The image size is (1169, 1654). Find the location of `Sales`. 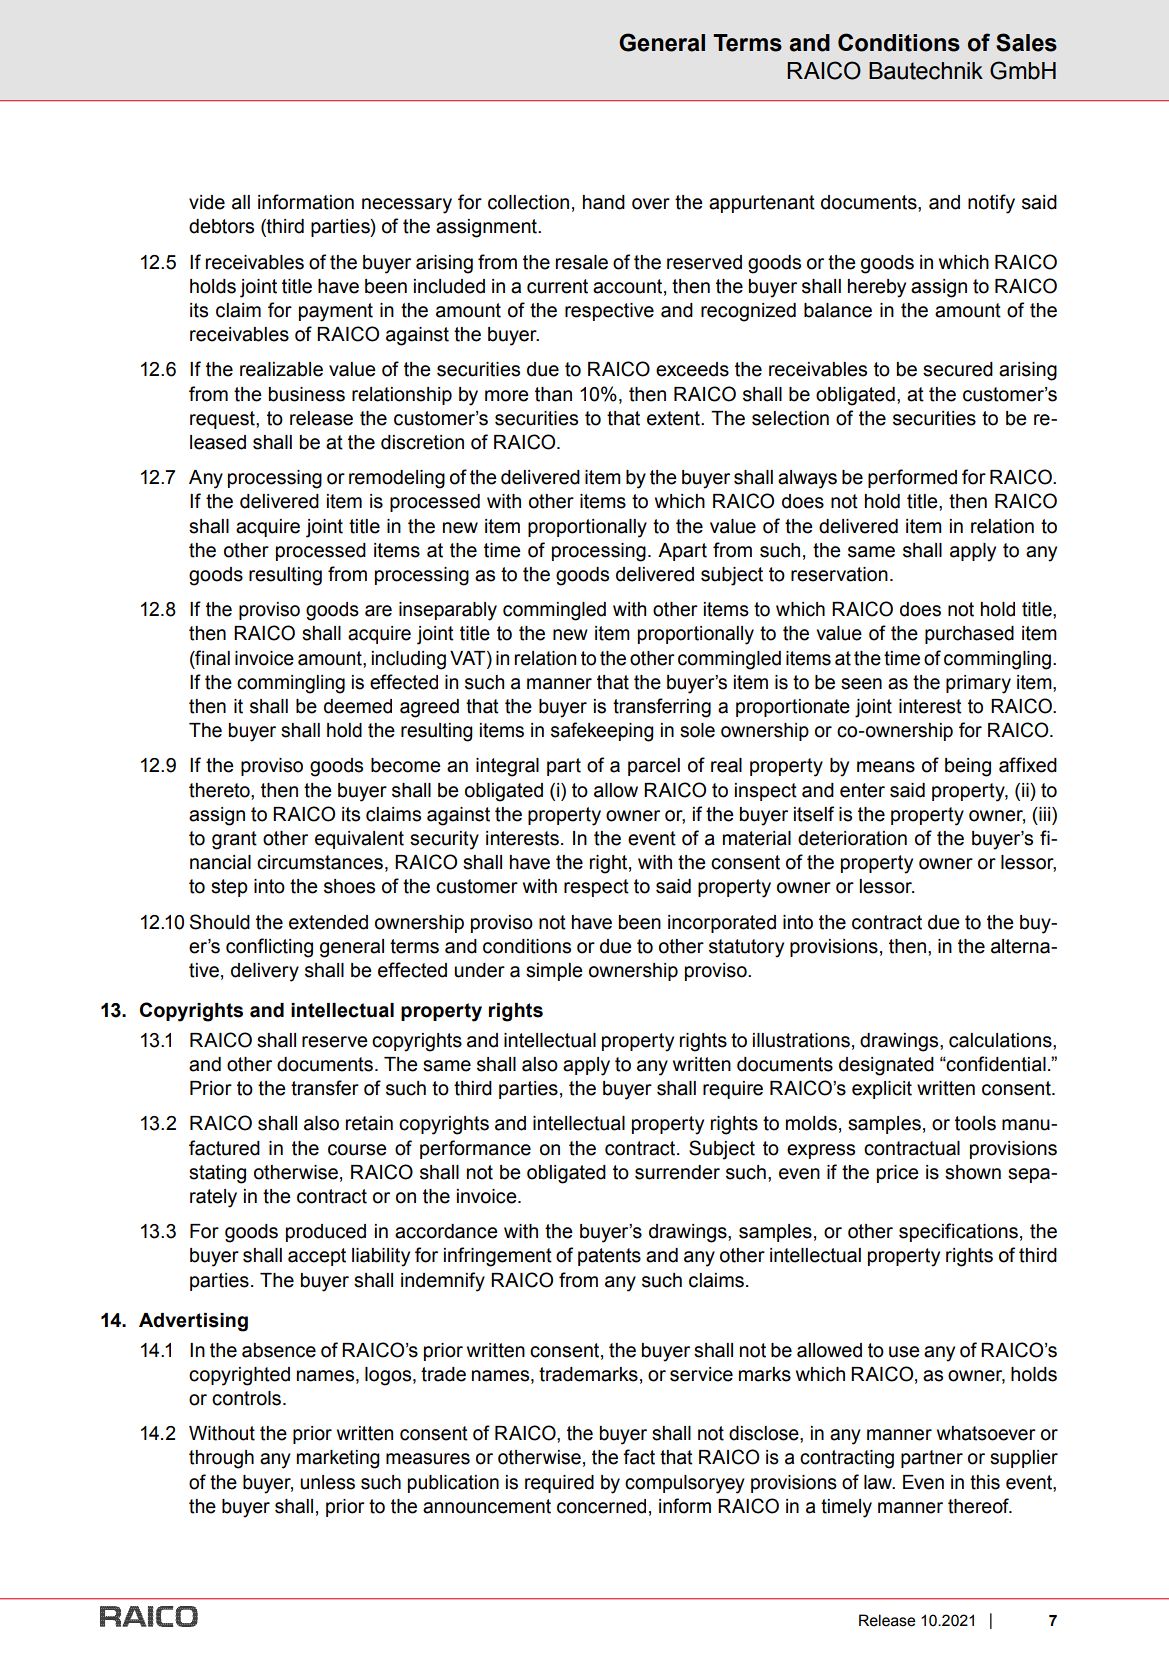

Sales is located at coordinates (1026, 42).
